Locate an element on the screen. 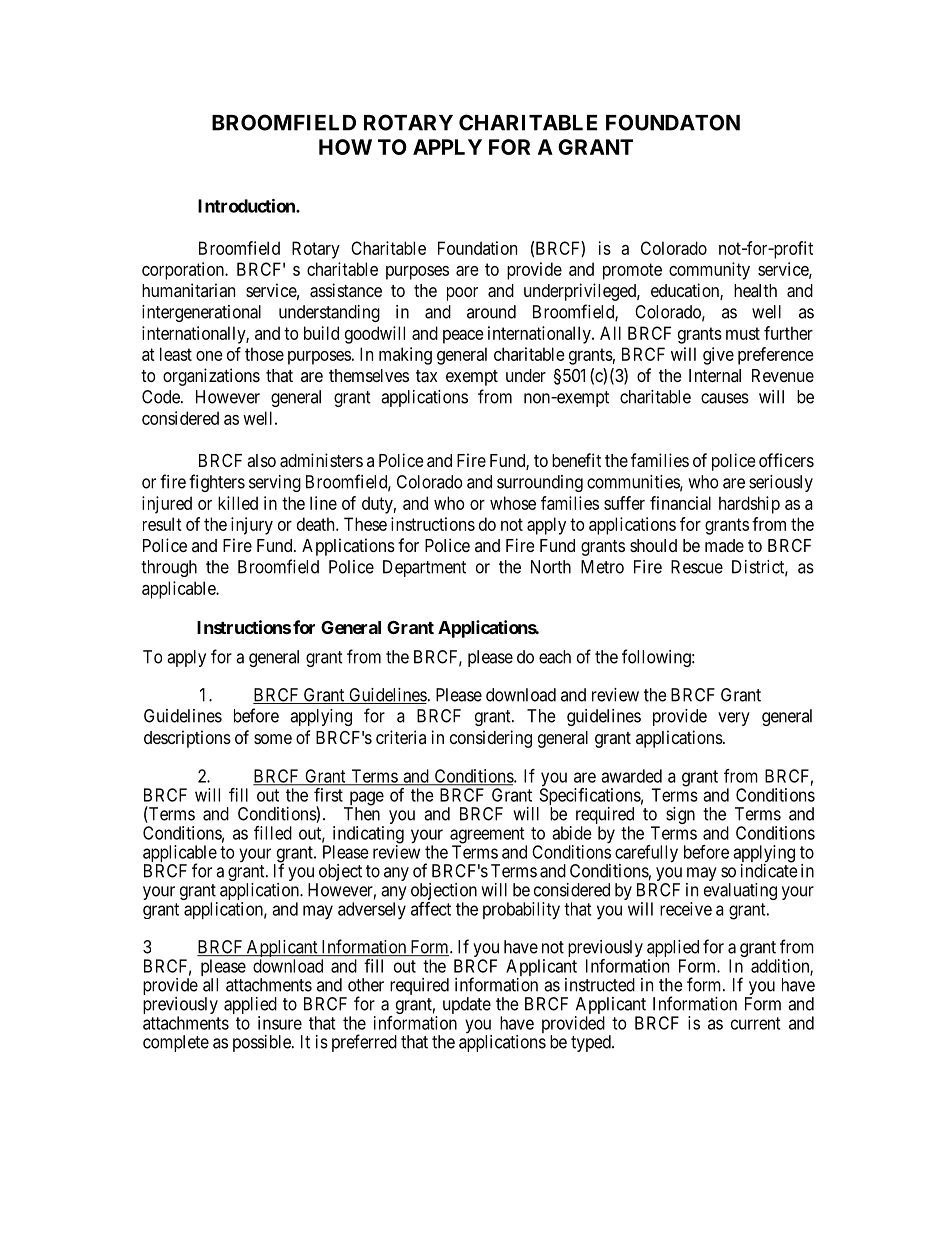 The image size is (952, 1233). Foundation is located at coordinates (477, 248).
